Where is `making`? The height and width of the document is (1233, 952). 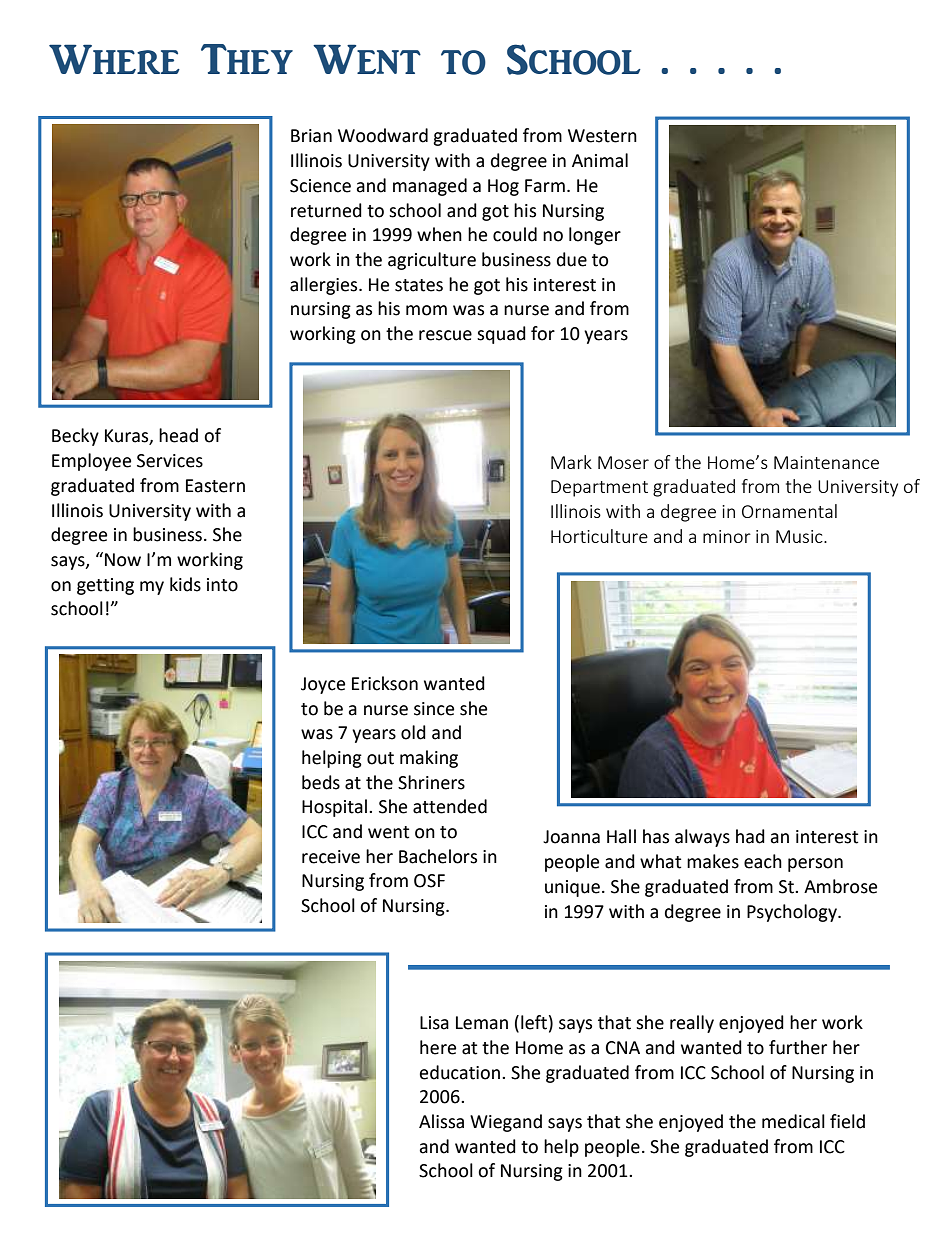
making is located at coordinates (429, 759).
